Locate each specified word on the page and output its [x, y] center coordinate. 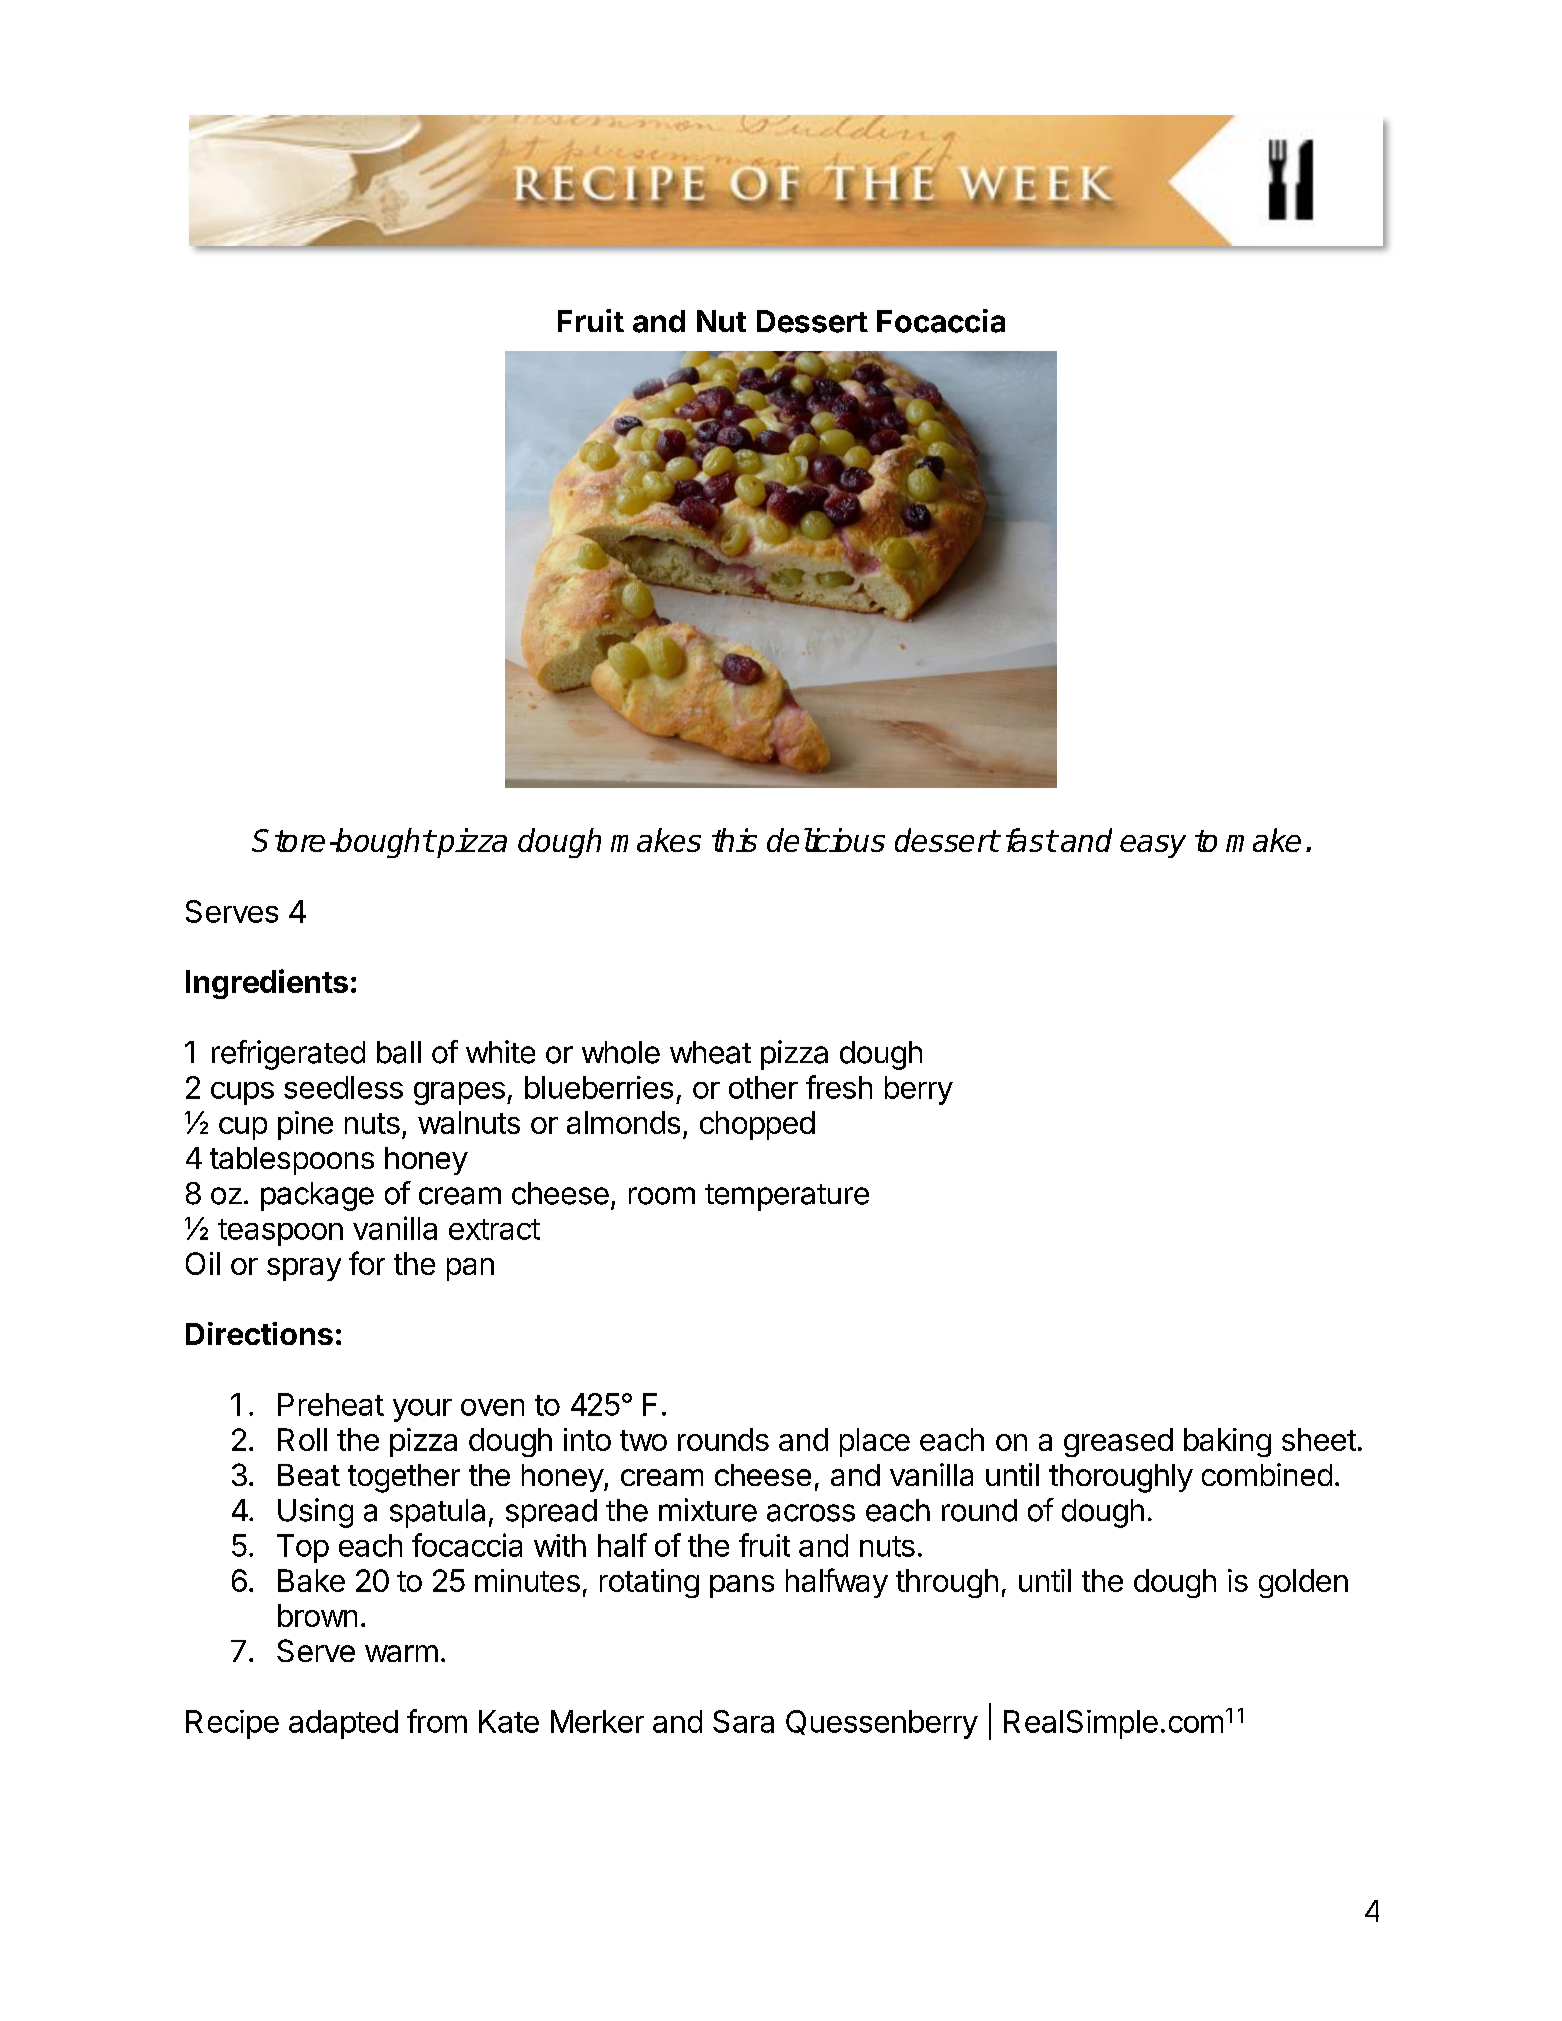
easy [1153, 846]
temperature [787, 1197]
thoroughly [1121, 1478]
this [734, 840]
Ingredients [267, 984]
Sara [743, 1721]
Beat [309, 1475]
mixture [708, 1510]
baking [1227, 1442]
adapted [343, 1724]
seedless [343, 1087]
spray [304, 1269]
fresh [839, 1087]
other [763, 1087]
